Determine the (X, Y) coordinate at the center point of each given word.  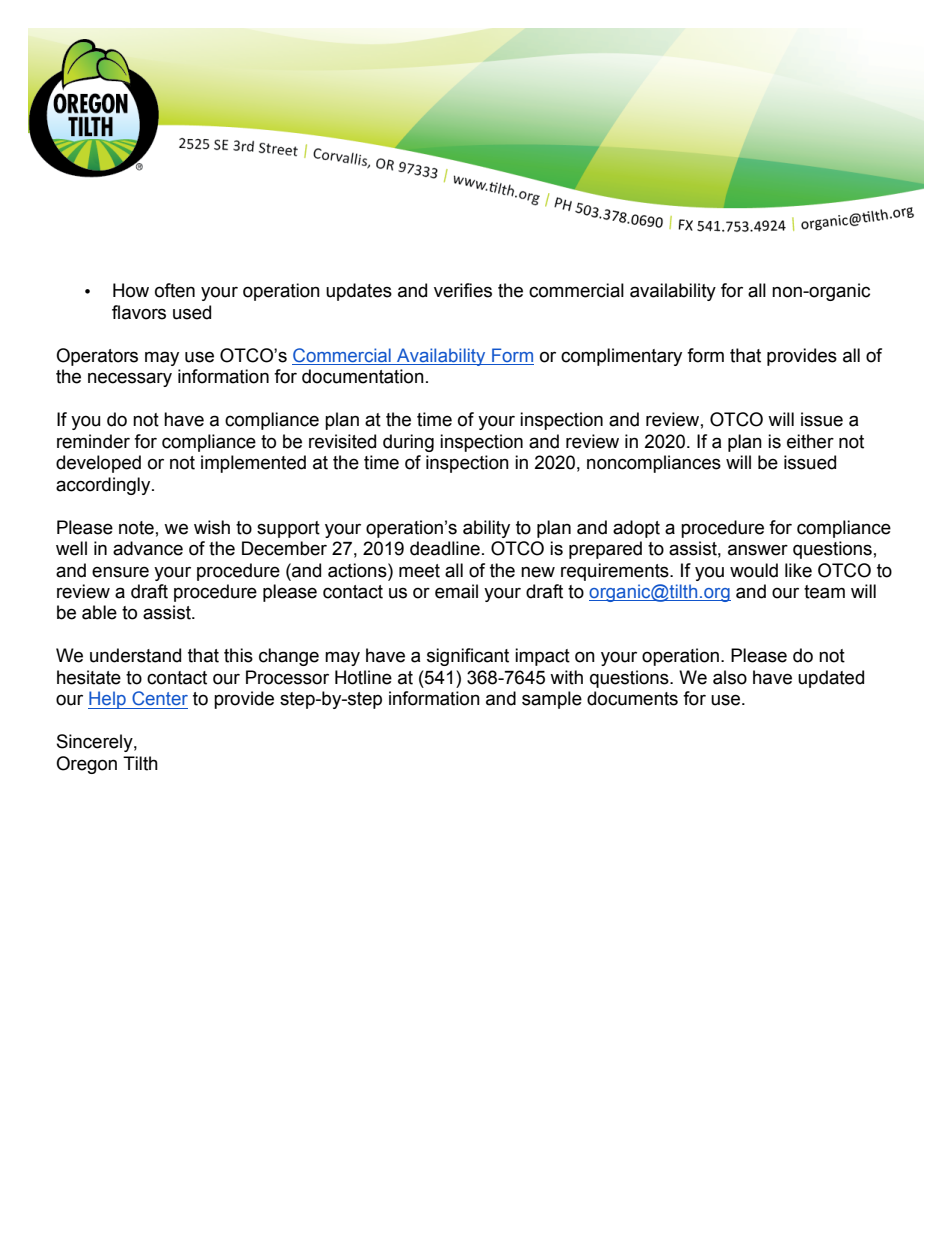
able (99, 612)
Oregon (86, 765)
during (408, 443)
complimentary (621, 357)
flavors (139, 312)
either (810, 441)
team (824, 592)
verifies (463, 290)
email (456, 591)
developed (98, 464)
